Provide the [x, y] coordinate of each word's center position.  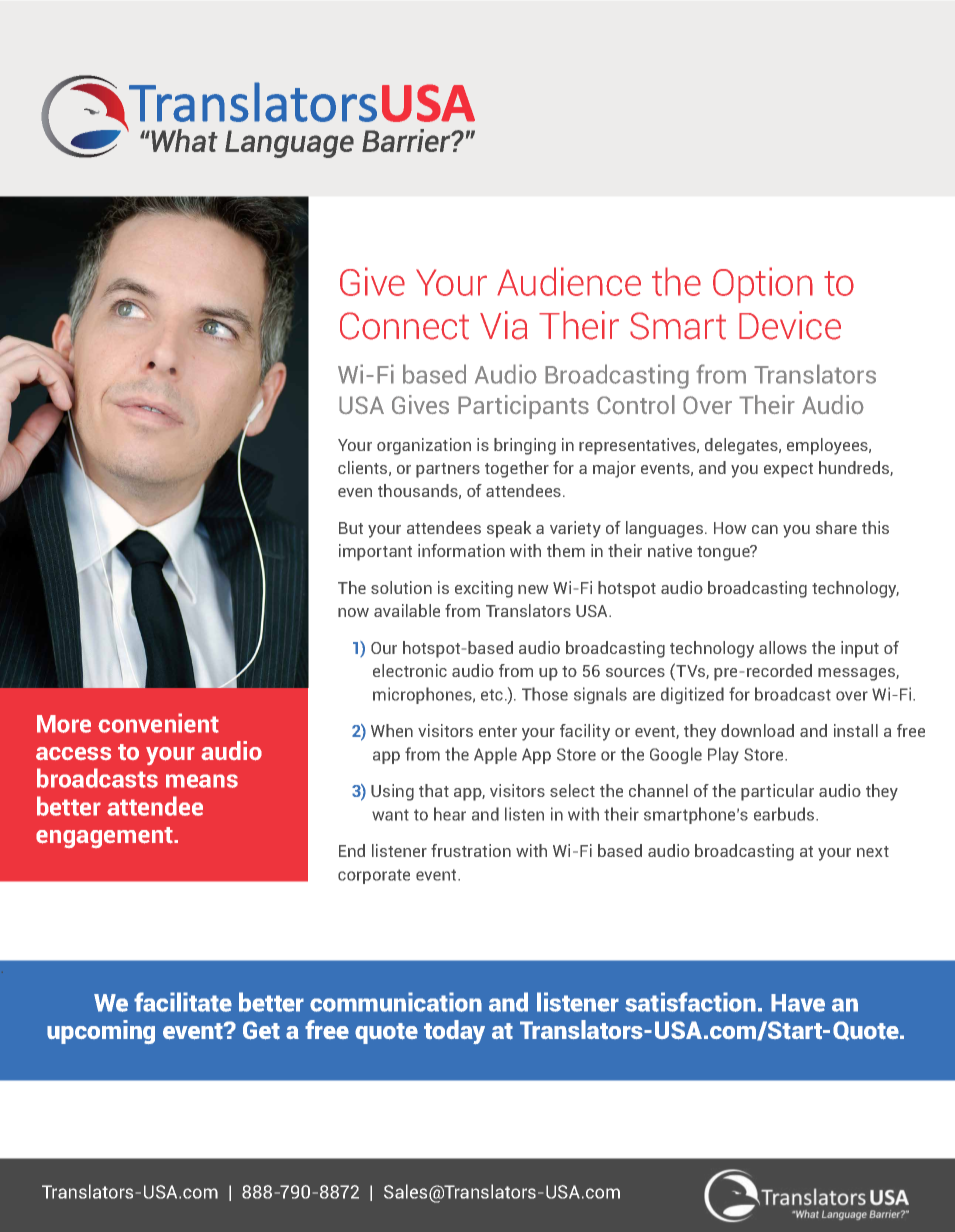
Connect [404, 326]
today [454, 1032]
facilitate [183, 1002]
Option [763, 285]
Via [504, 325]
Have [798, 1003]
